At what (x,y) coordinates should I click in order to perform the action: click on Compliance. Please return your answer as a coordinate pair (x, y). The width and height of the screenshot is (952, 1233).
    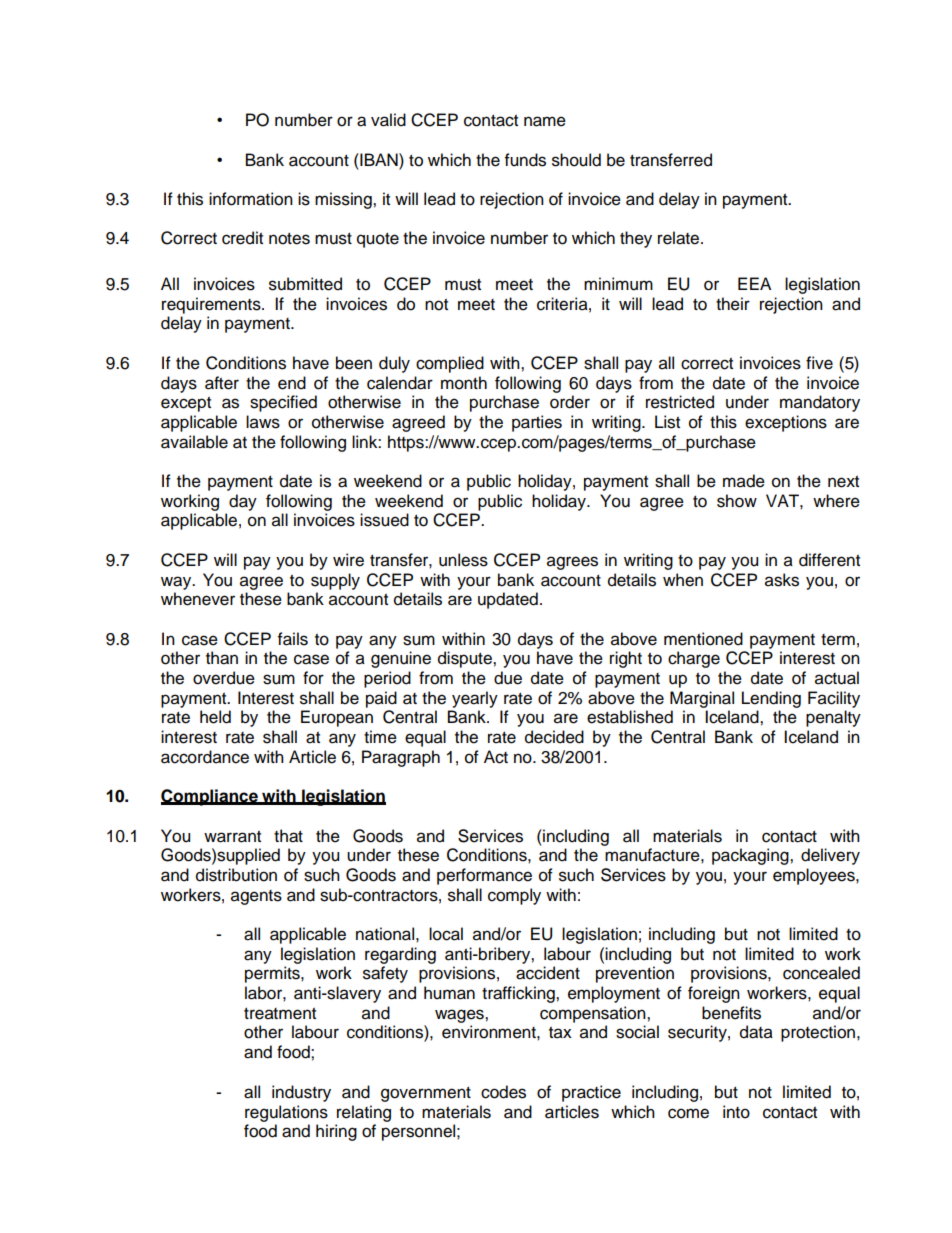
    Looking at the image, I should click on (210, 797).
